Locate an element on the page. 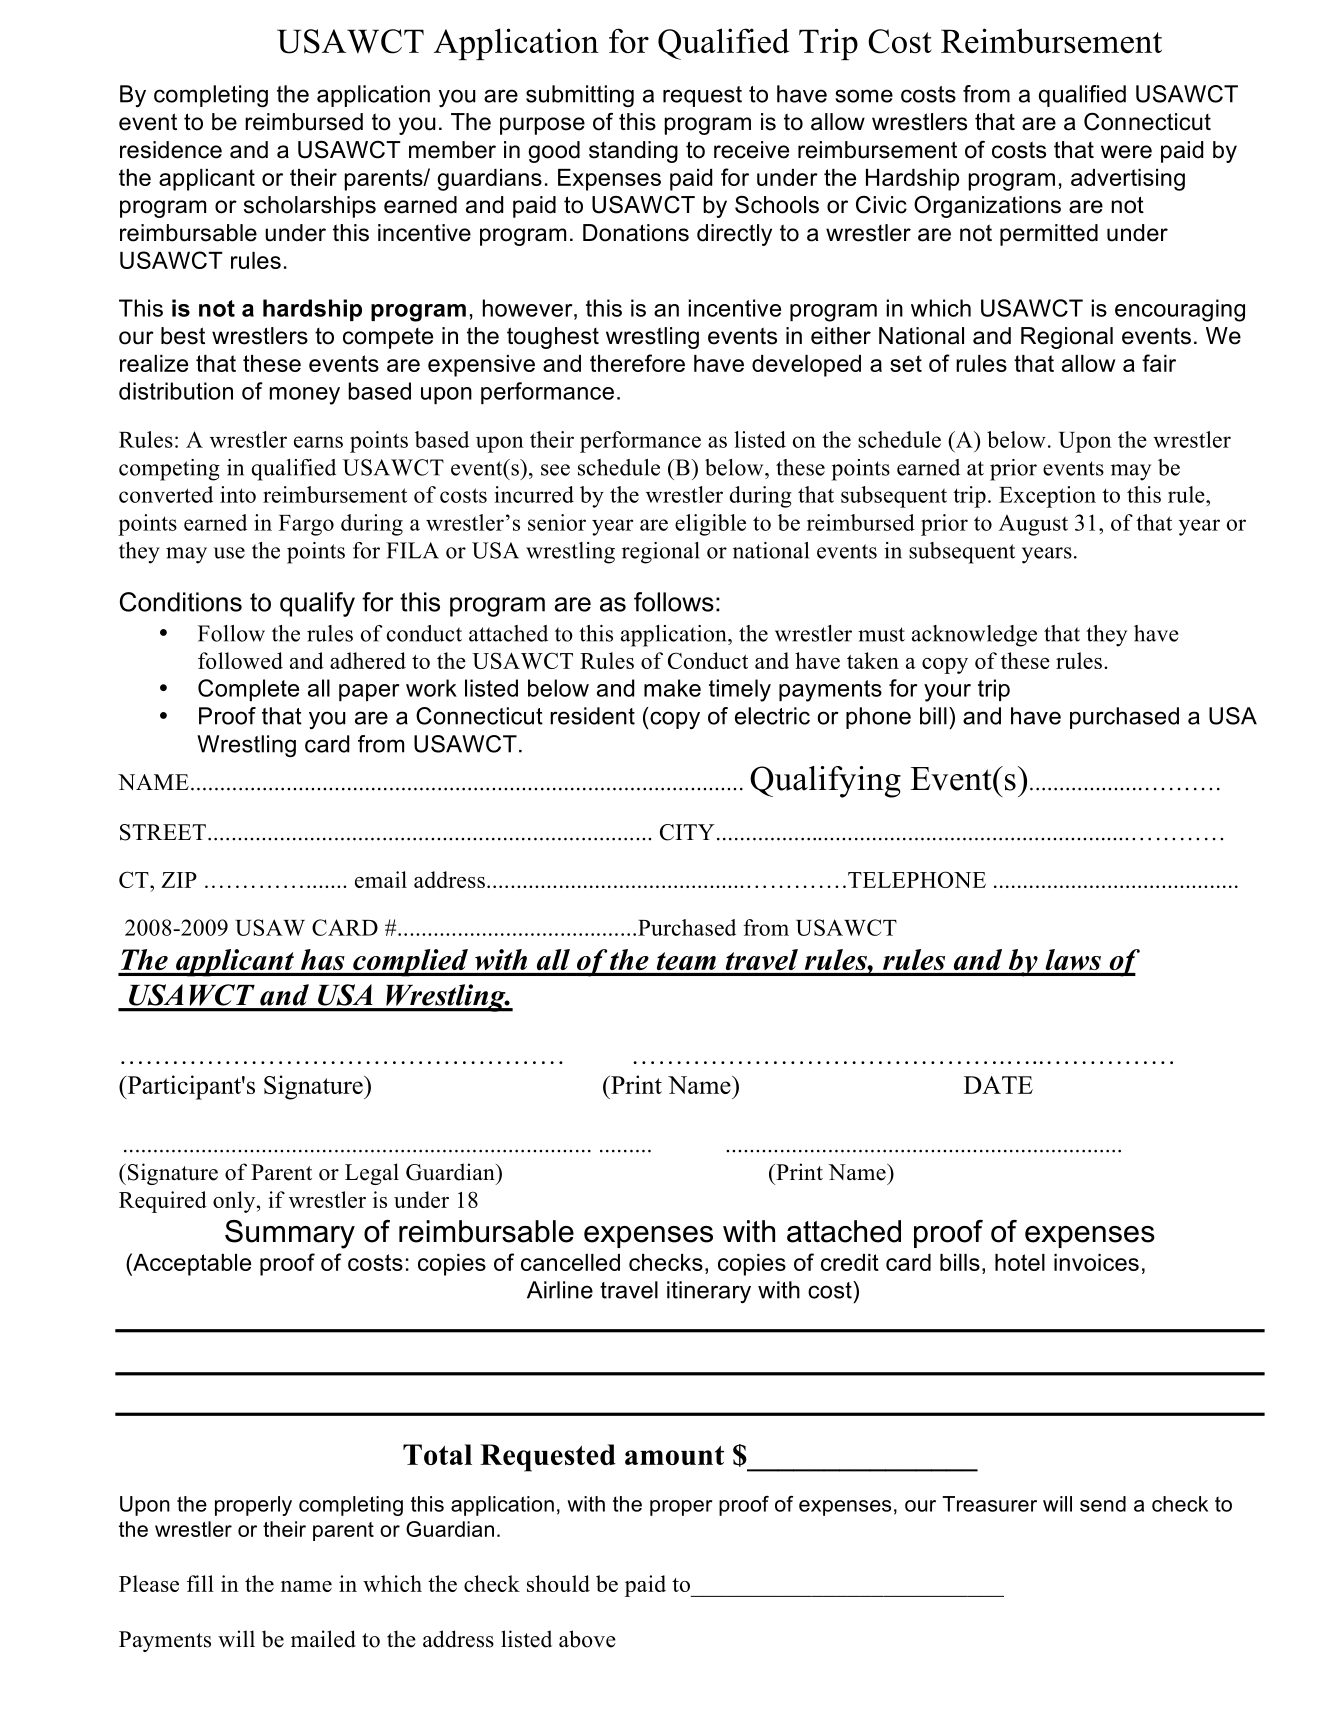 The image size is (1340, 1734). into is located at coordinates (238, 494).
